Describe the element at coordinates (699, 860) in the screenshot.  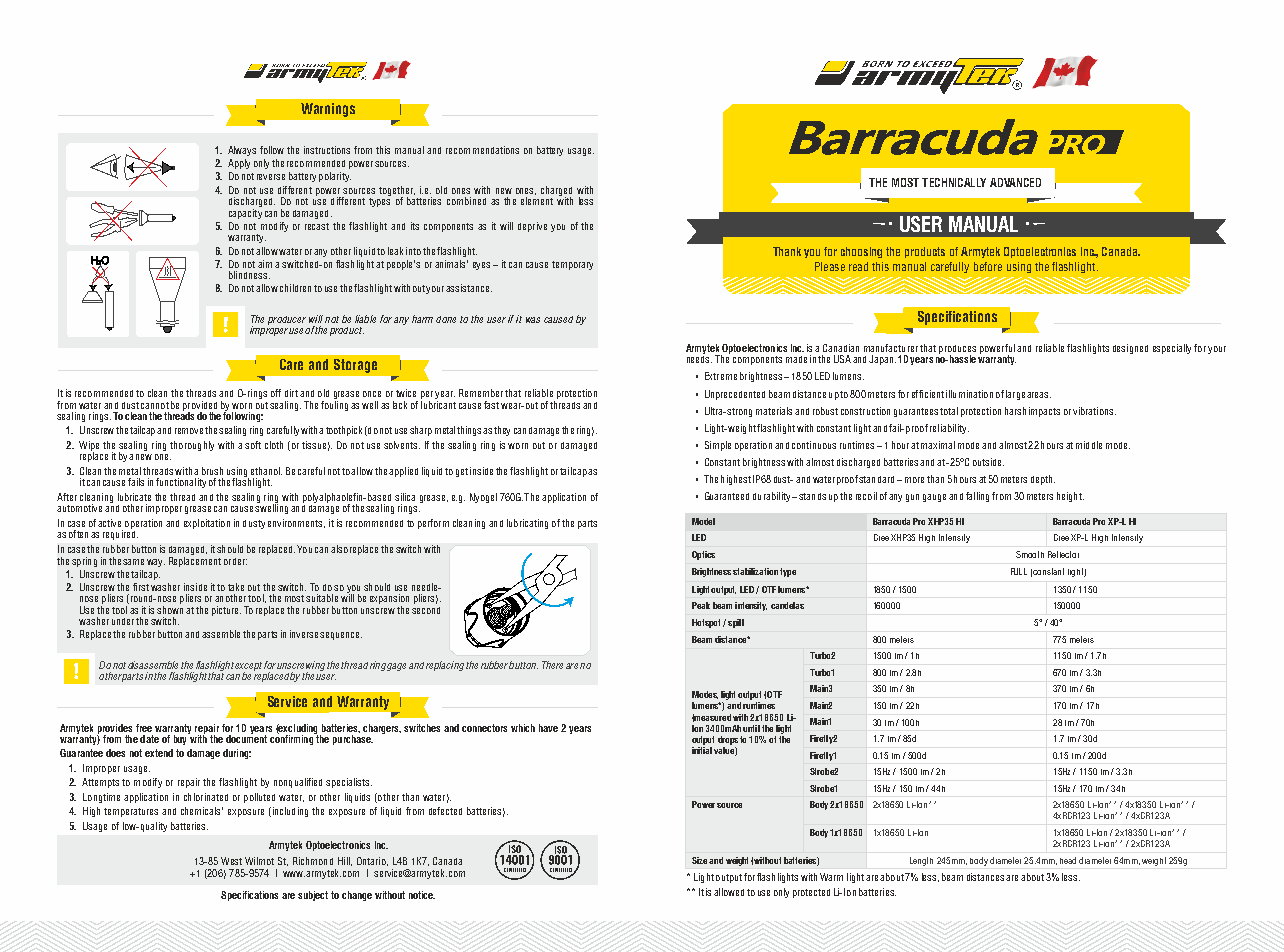
I see `Size` at that location.
